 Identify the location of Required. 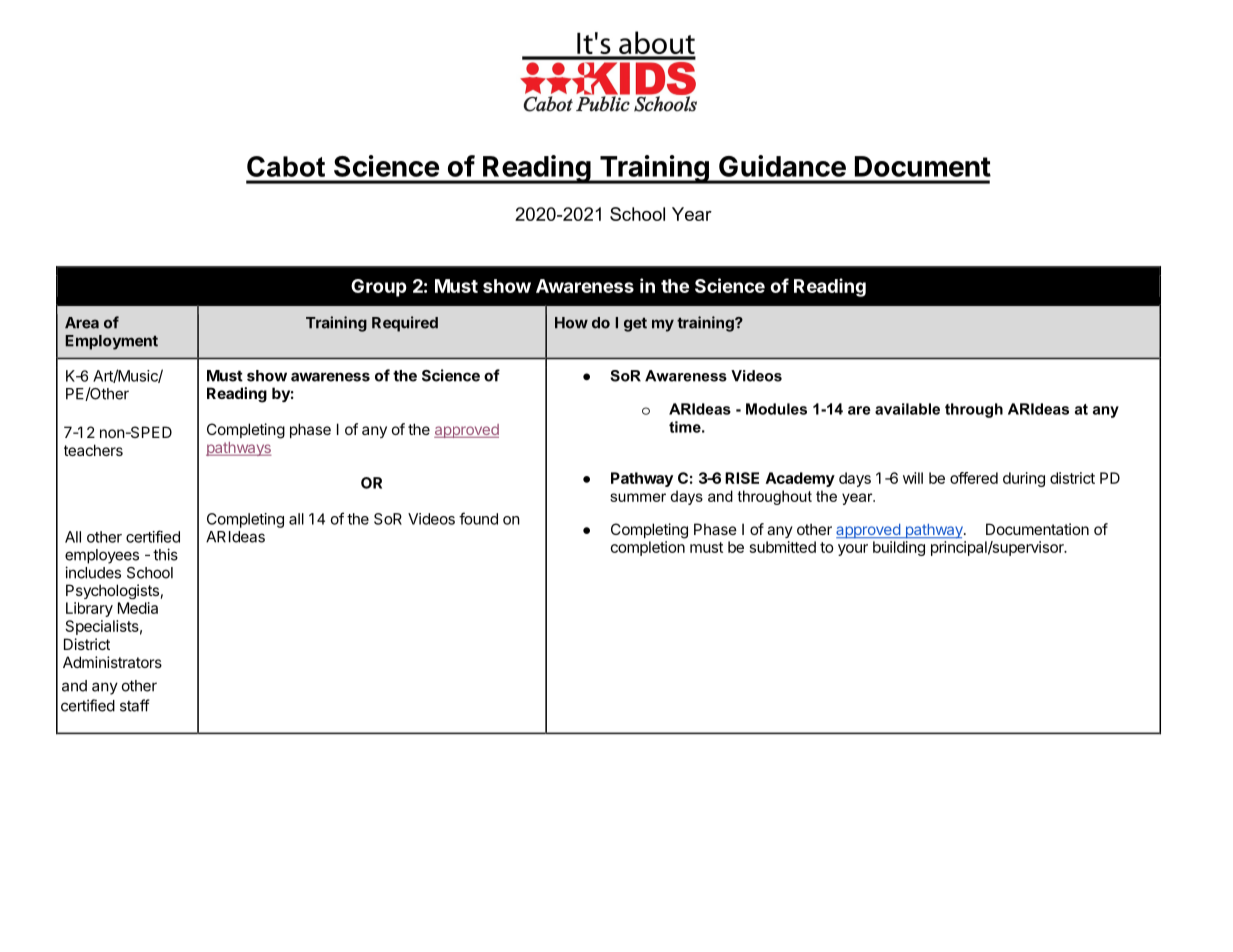
(405, 324).
